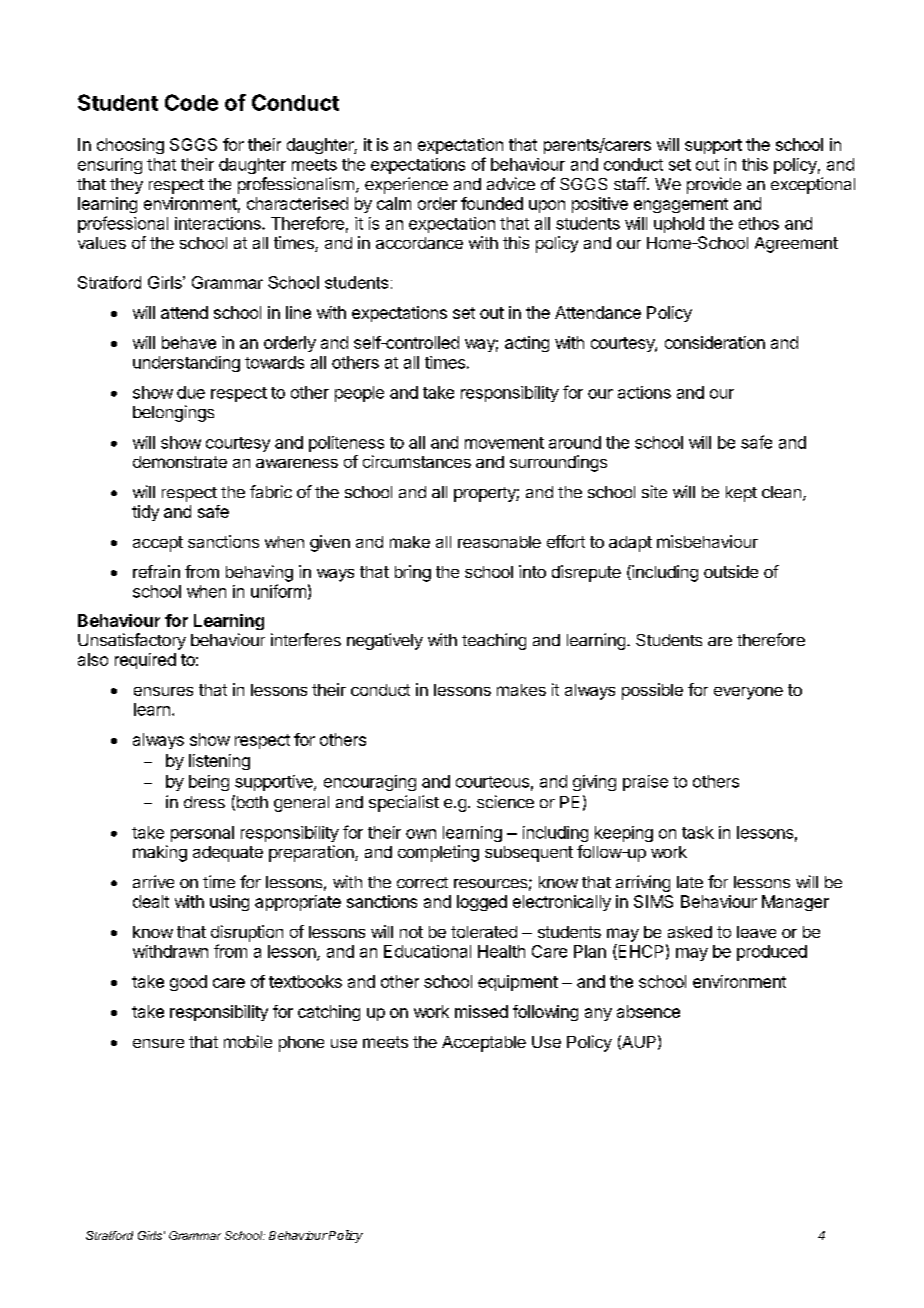 The image size is (924, 1308). I want to click on experience, so click(406, 185).
